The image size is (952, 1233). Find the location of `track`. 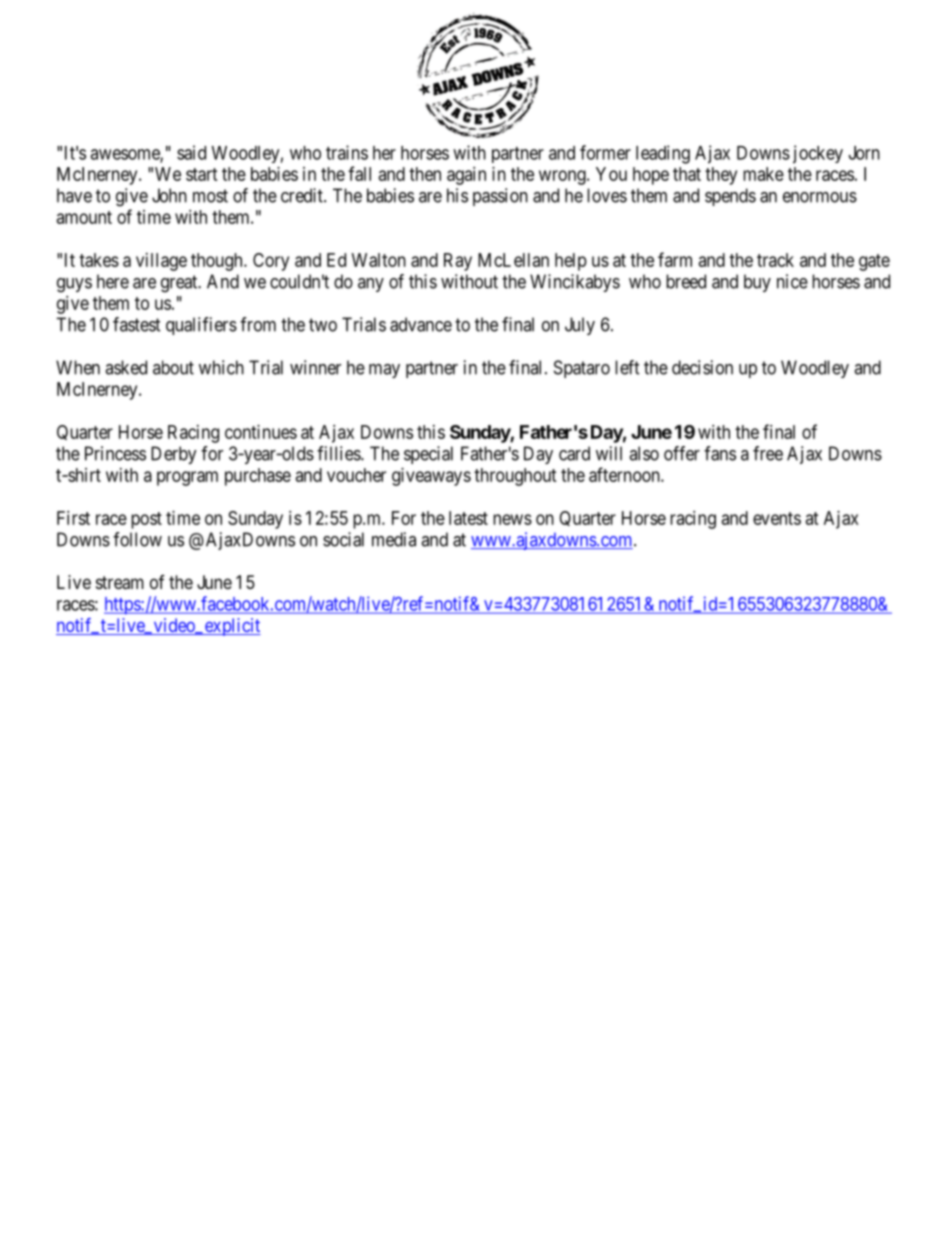

track is located at coordinates (775, 260).
